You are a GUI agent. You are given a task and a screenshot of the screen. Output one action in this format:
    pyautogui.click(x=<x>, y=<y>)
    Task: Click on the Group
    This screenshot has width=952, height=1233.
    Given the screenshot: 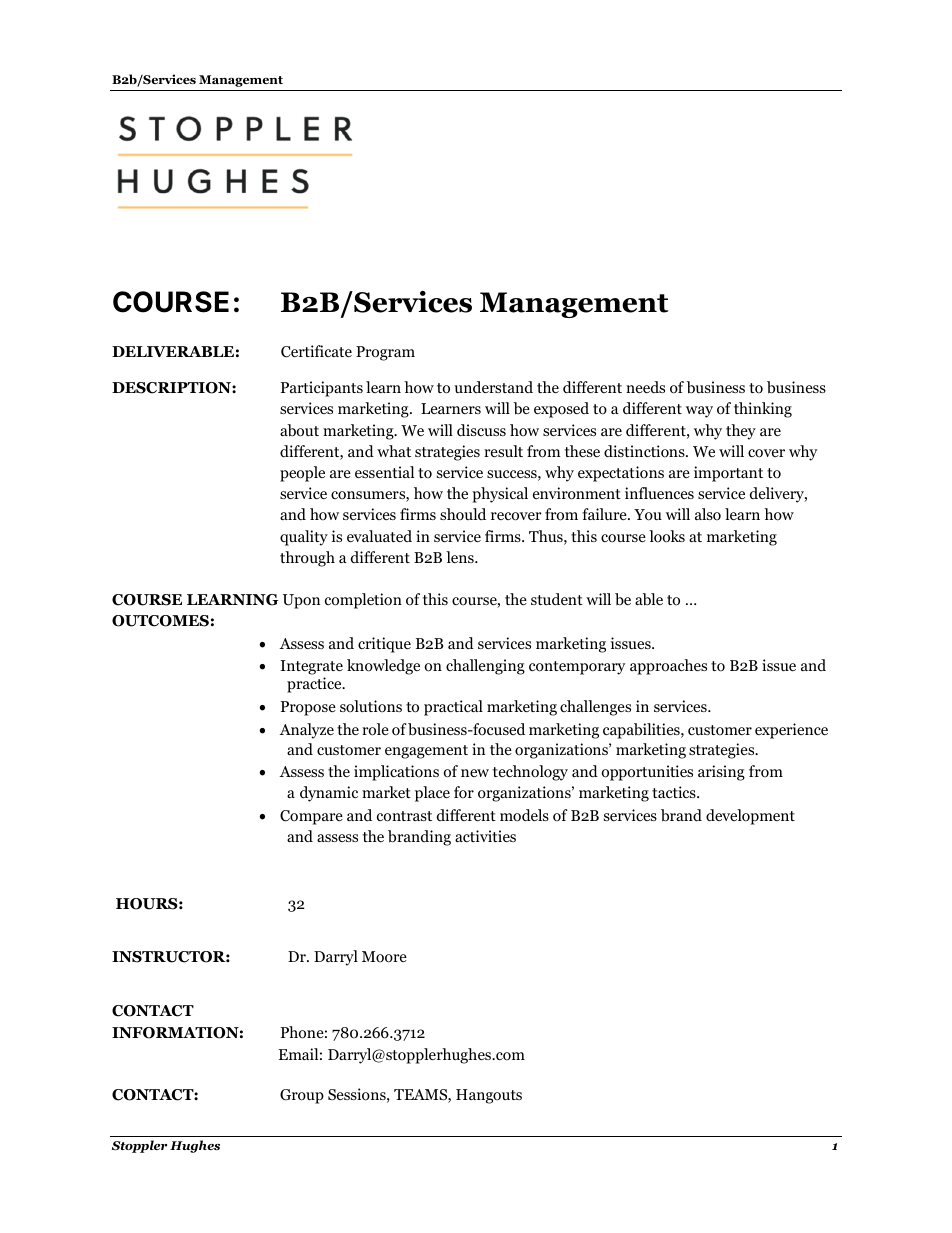 What is the action you would take?
    pyautogui.click(x=302, y=1096)
